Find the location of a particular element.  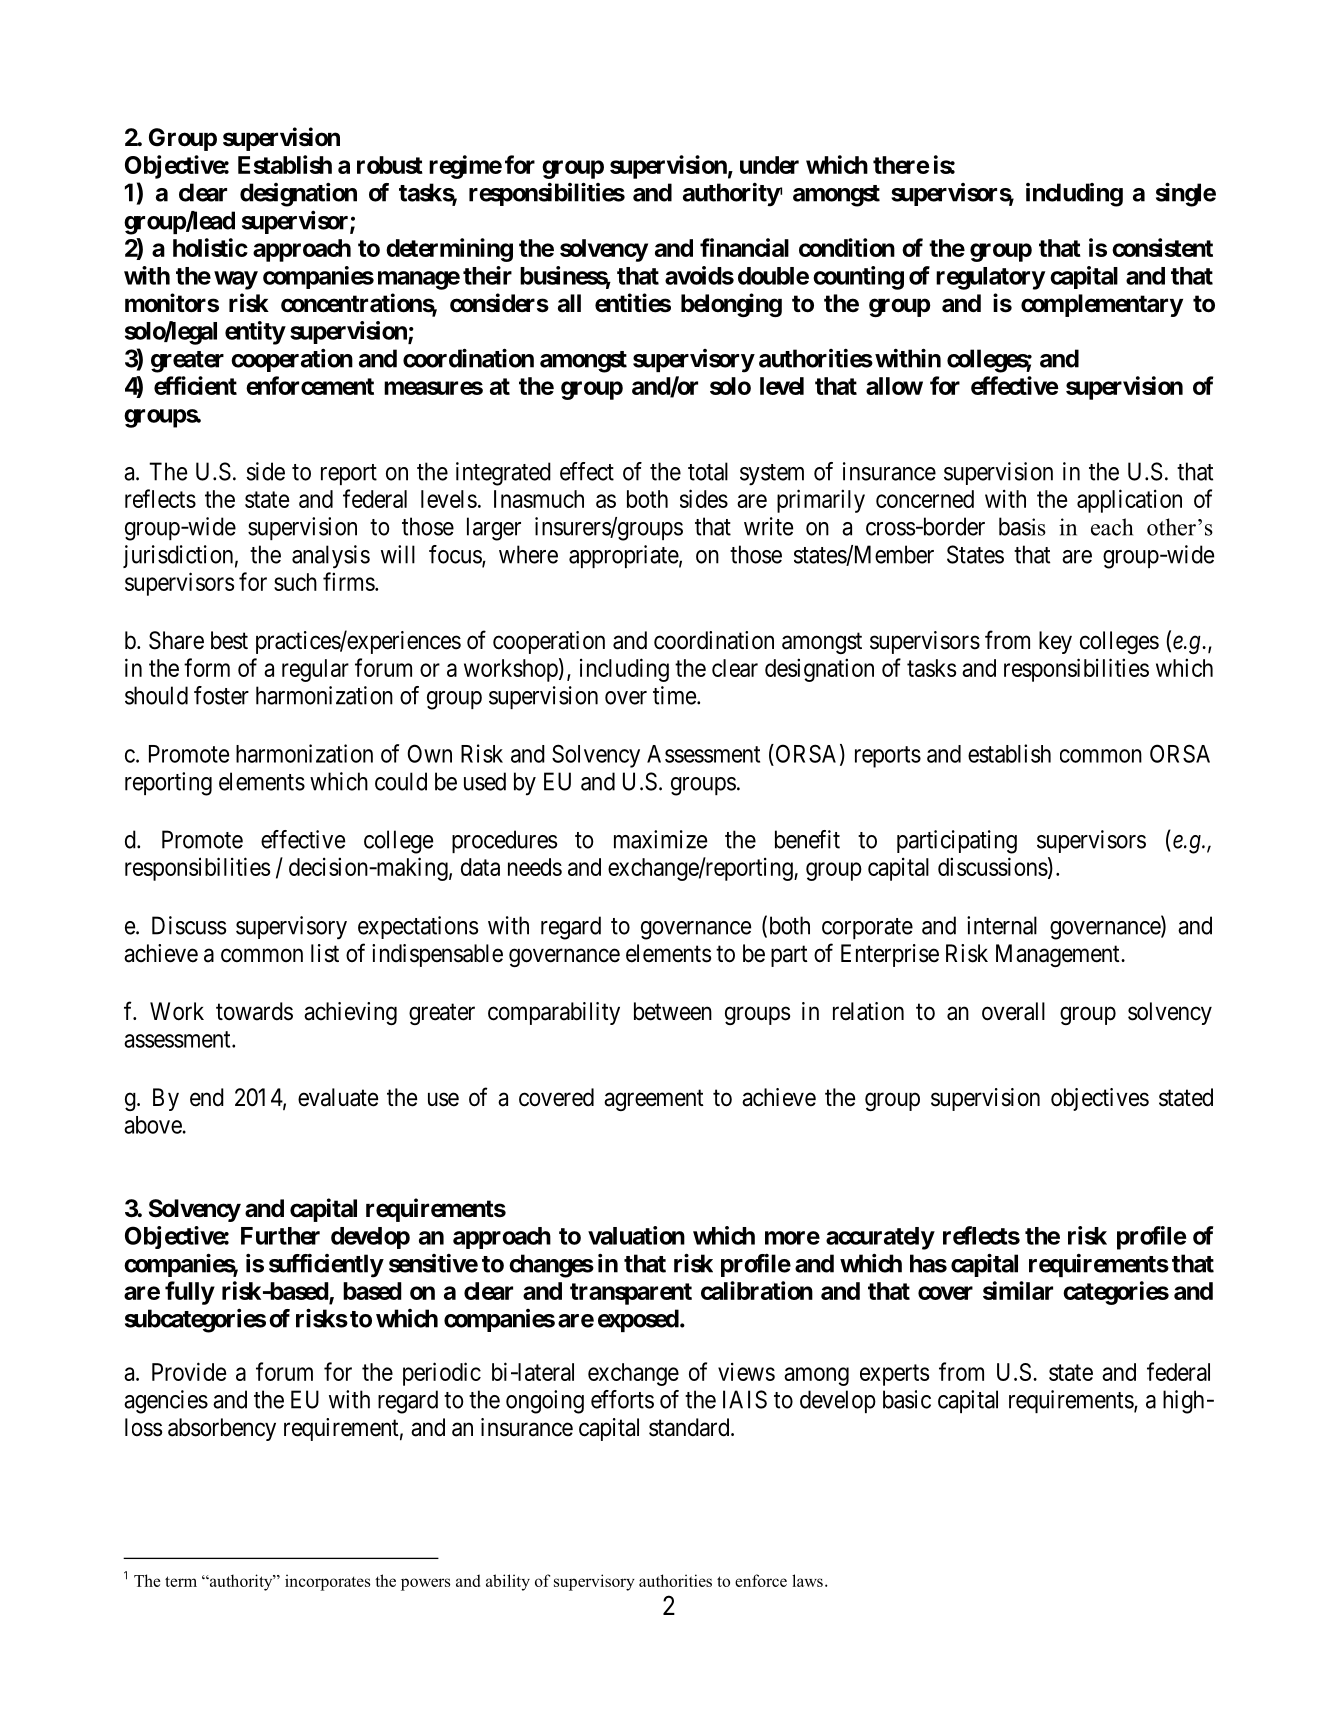

powers is located at coordinates (425, 1584).
